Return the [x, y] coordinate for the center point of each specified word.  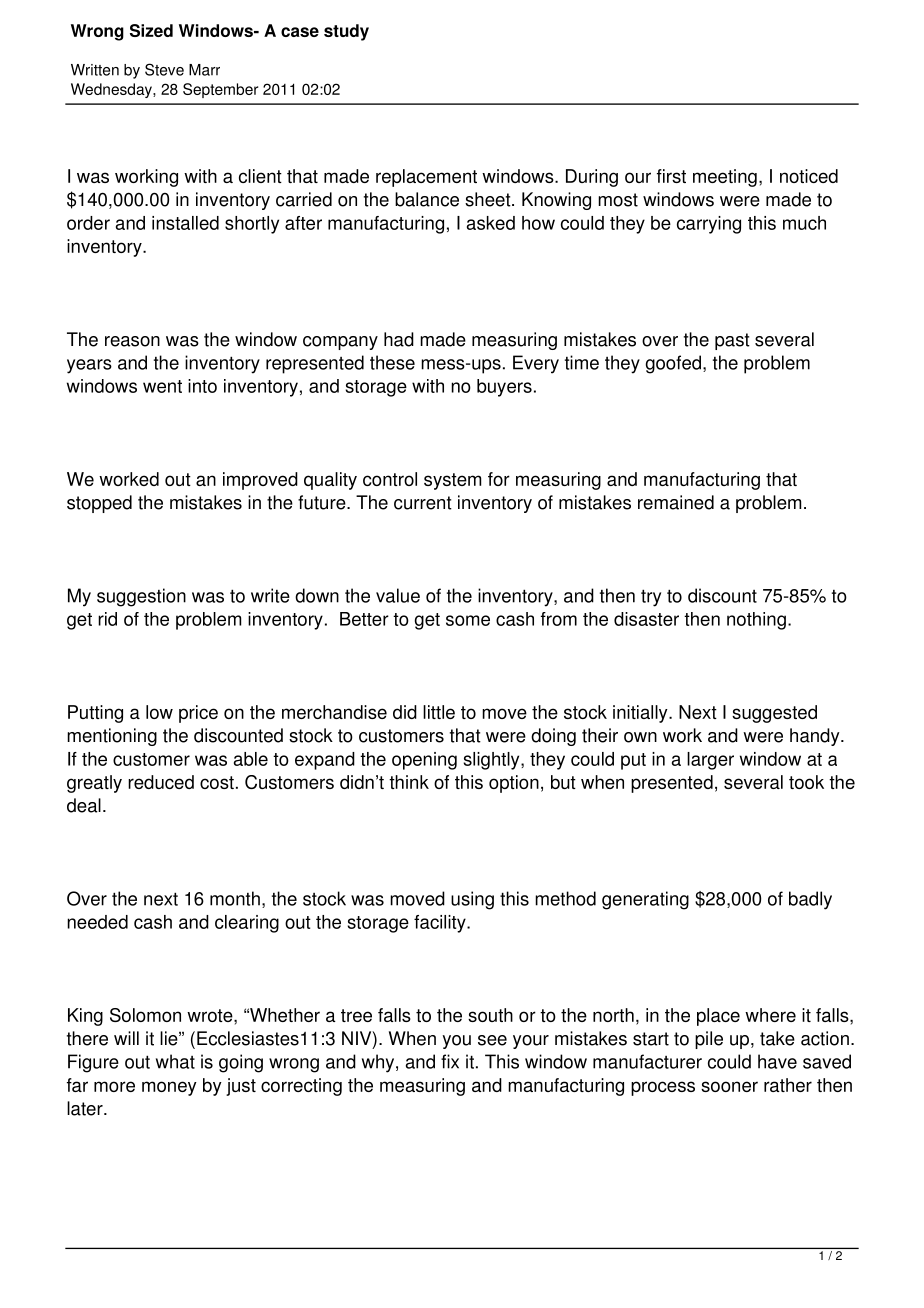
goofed [673, 364]
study [346, 32]
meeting [725, 178]
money [169, 1088]
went [162, 386]
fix [450, 1061]
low [159, 712]
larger [710, 761]
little [439, 712]
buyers [504, 388]
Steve [164, 69]
